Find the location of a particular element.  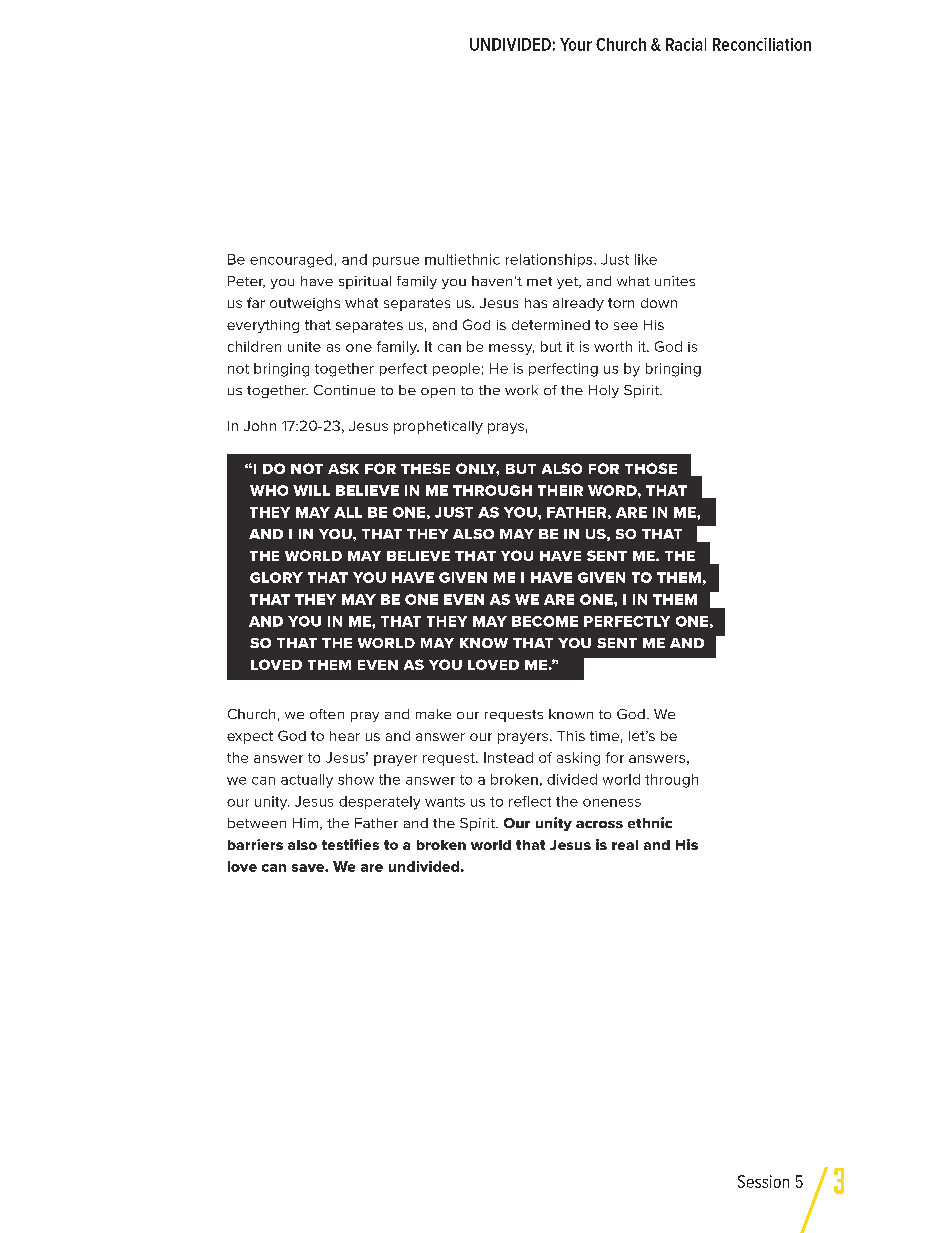

Racial is located at coordinates (686, 44).
